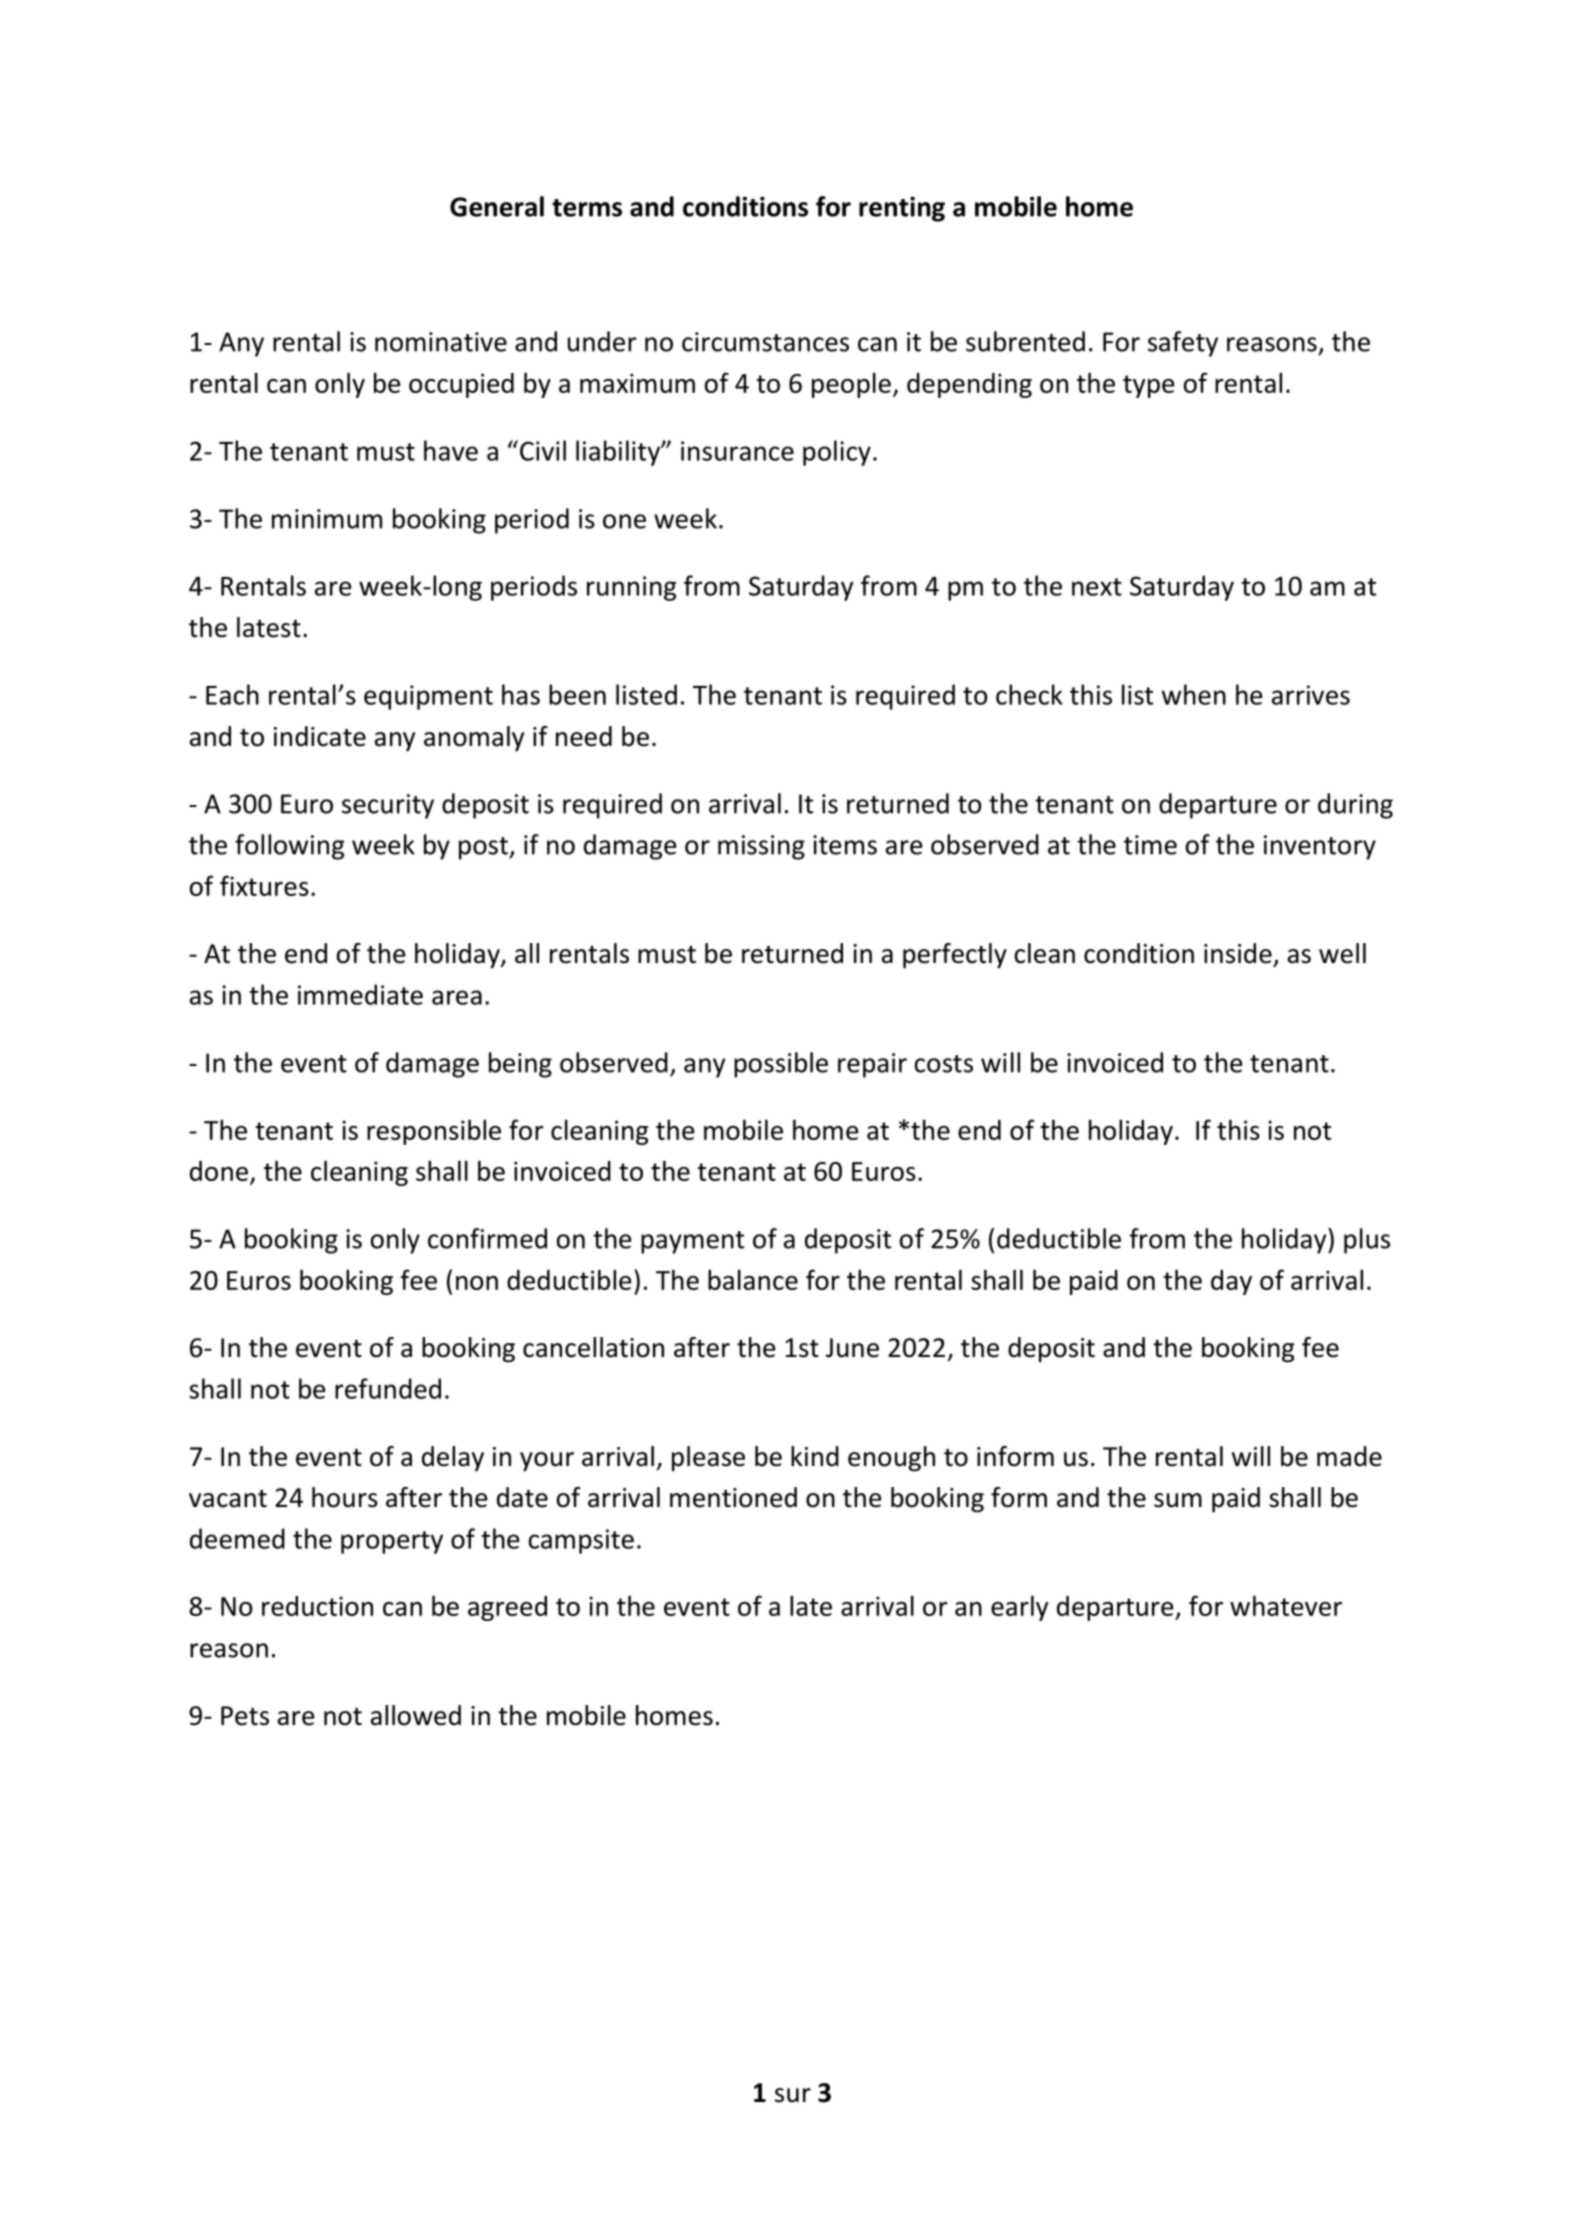 The width and height of the screenshot is (1584, 2240). What do you see at coordinates (1183, 344) in the screenshot?
I see `safety` at bounding box center [1183, 344].
